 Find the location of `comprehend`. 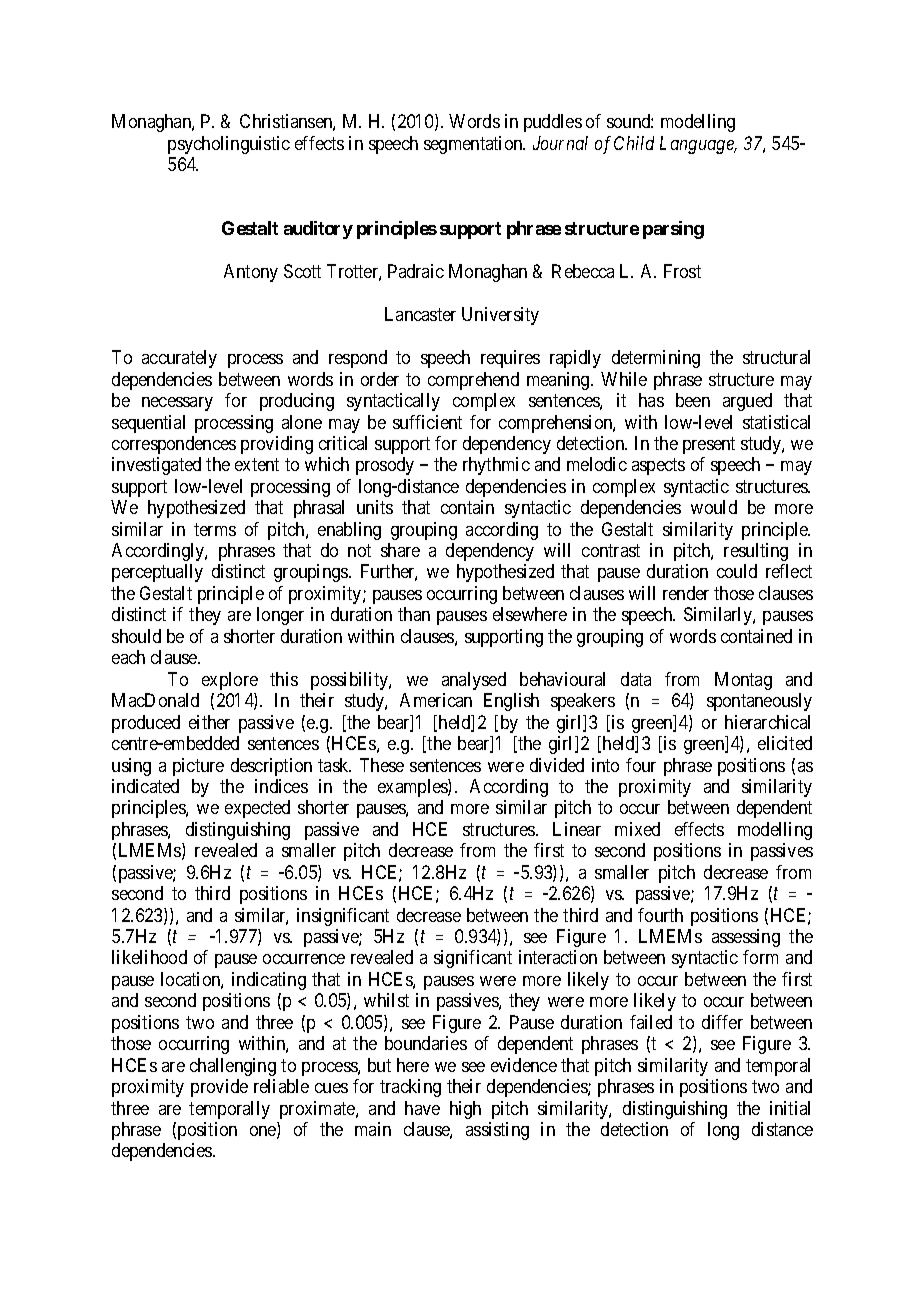

comprehend is located at coordinates (473, 381).
